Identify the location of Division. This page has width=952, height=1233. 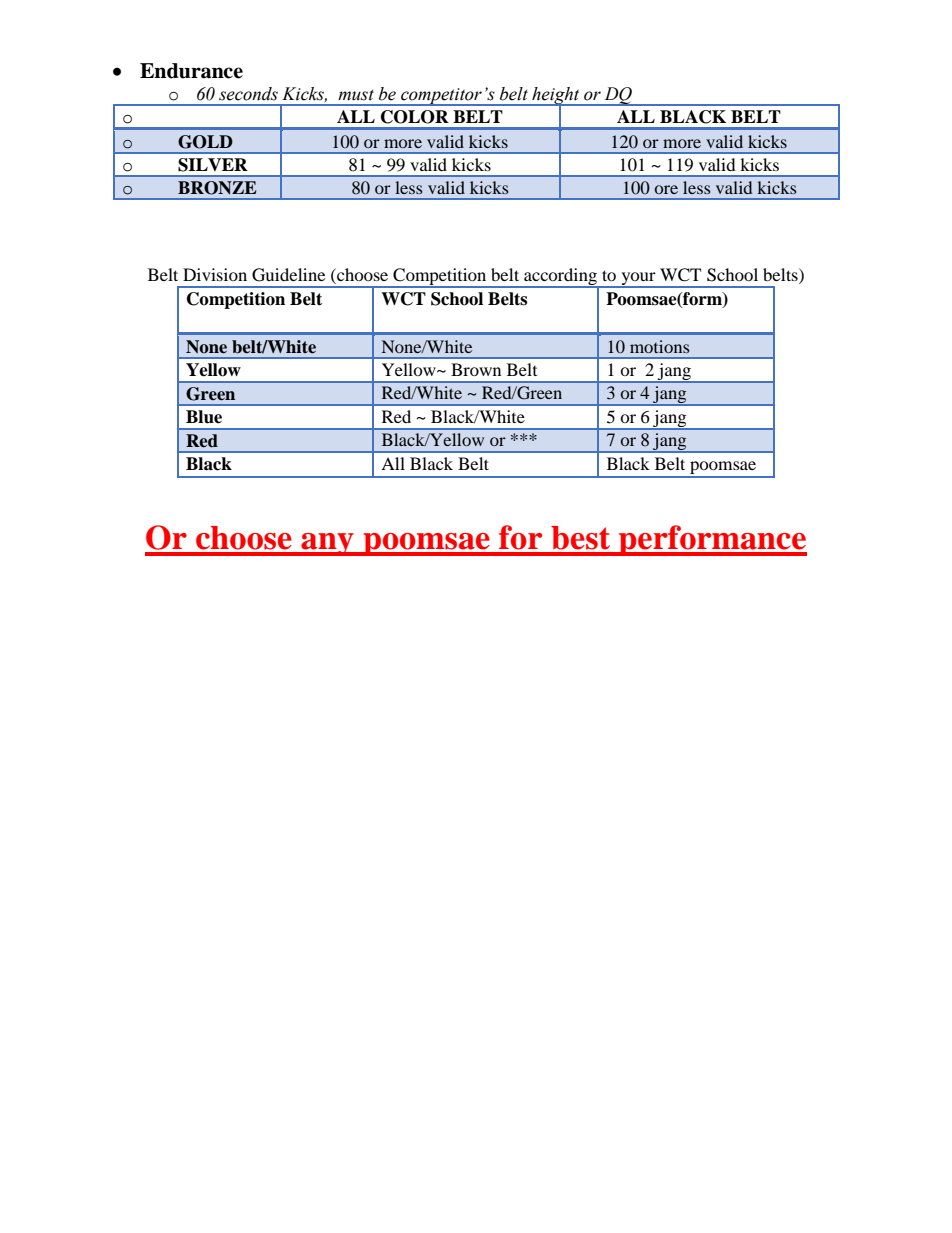
(215, 274).
